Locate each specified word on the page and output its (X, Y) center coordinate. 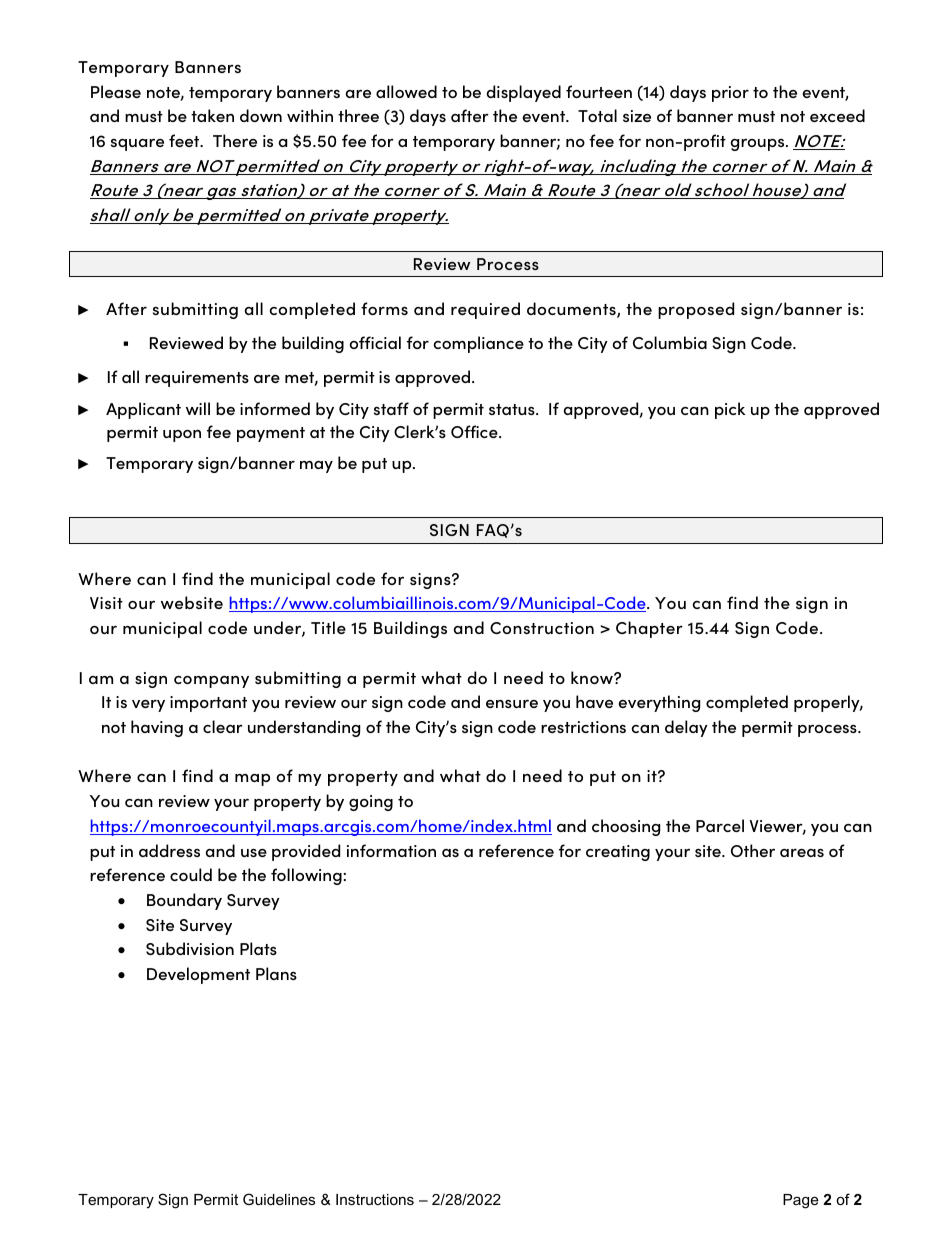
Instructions (375, 1199)
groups (759, 145)
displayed (524, 93)
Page (800, 1201)
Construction (542, 628)
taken (212, 115)
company (211, 682)
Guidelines (279, 1199)
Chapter (649, 629)
